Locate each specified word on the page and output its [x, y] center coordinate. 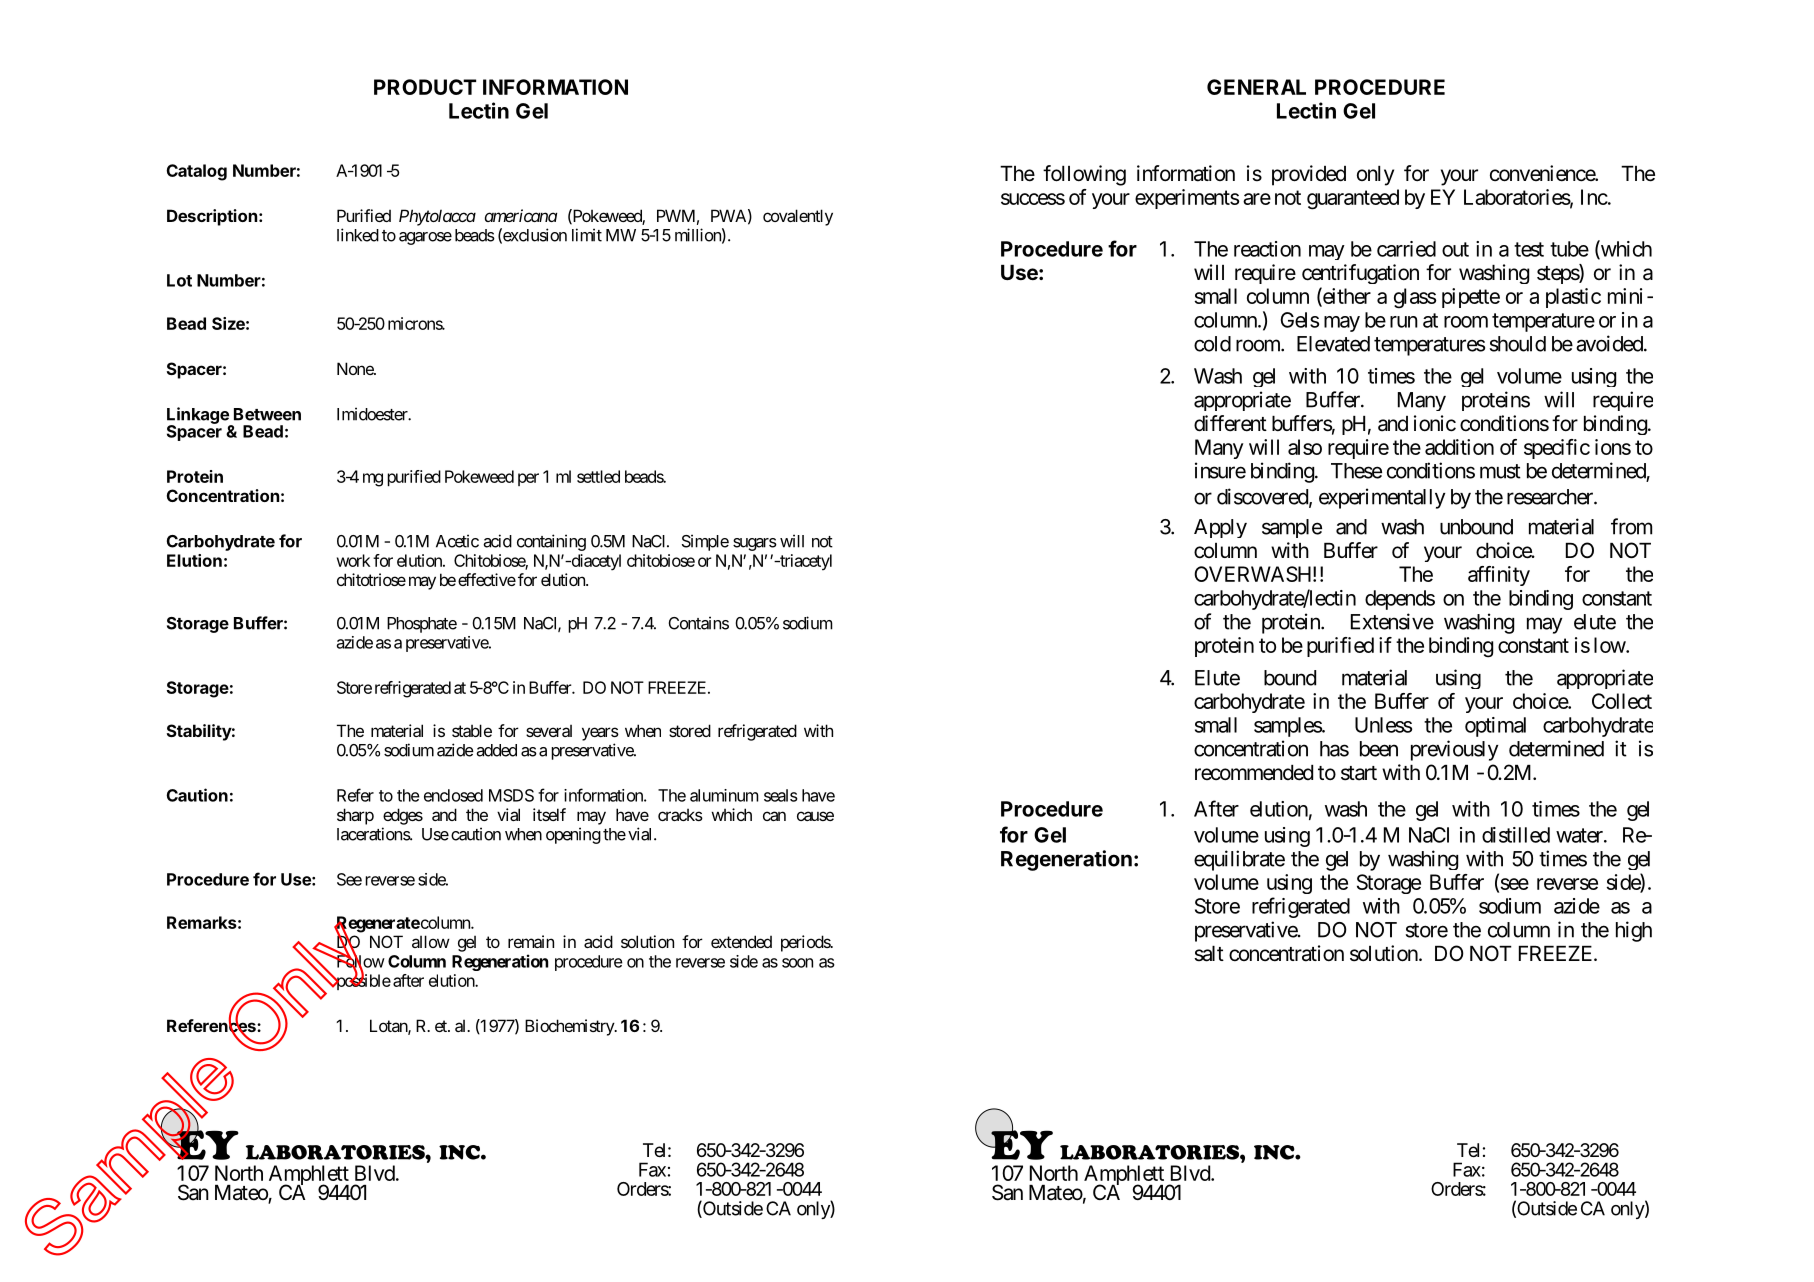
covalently [798, 217]
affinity [1499, 576]
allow [431, 941]
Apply [1220, 528]
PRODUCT [425, 87]
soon [797, 963]
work [353, 560]
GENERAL [1256, 87]
